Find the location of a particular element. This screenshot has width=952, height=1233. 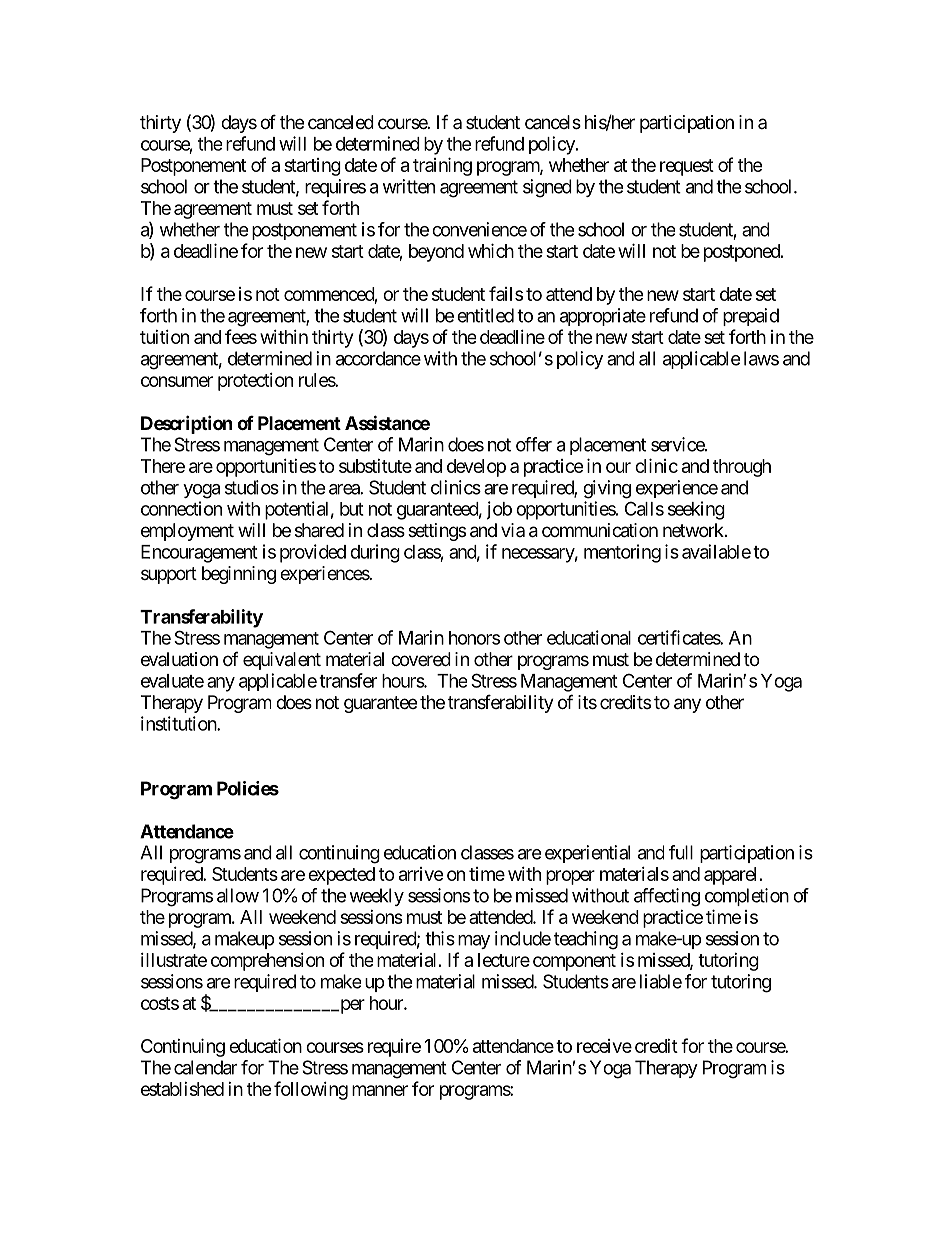

entitled is located at coordinates (485, 315).
